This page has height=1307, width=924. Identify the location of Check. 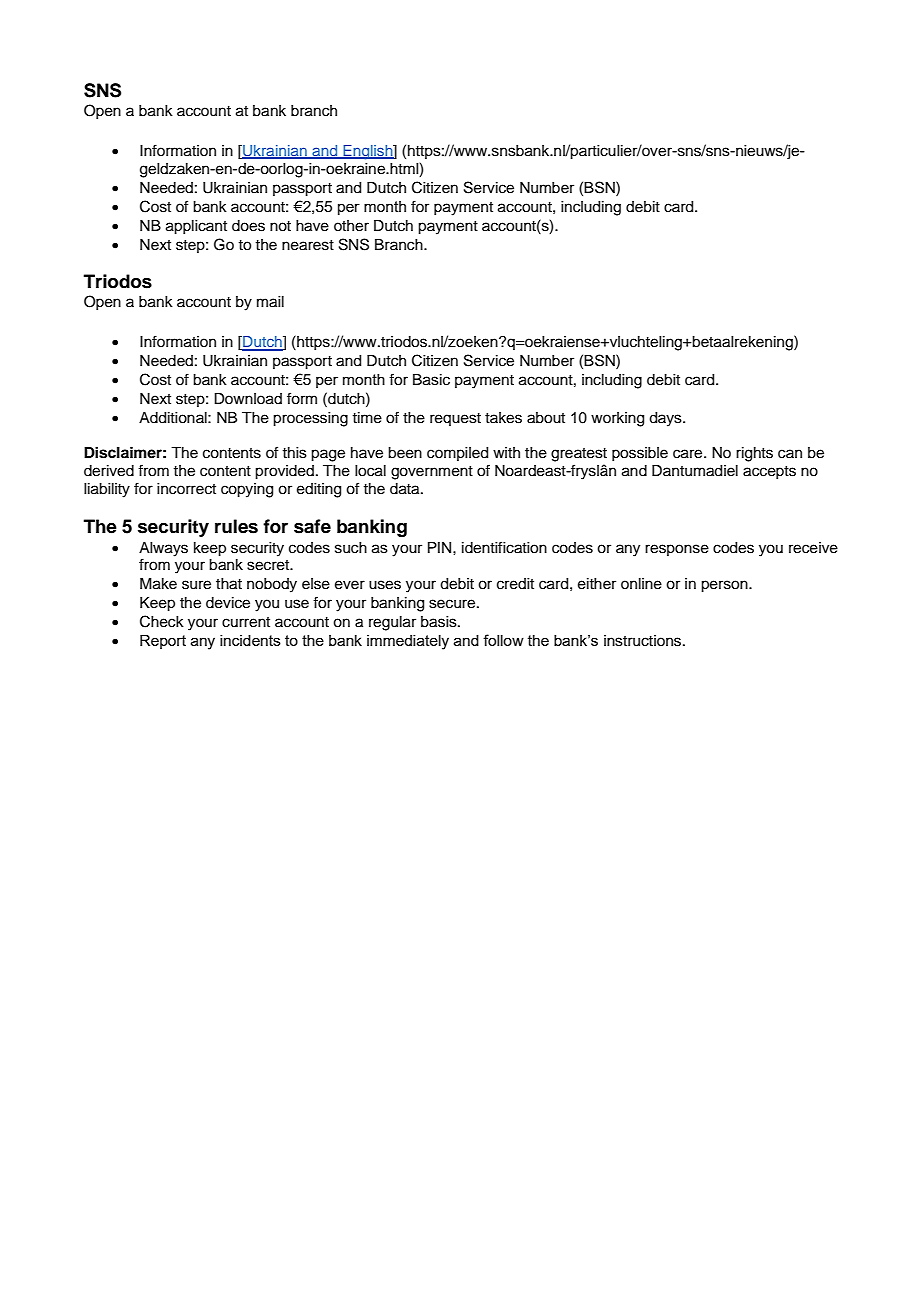
(162, 621).
